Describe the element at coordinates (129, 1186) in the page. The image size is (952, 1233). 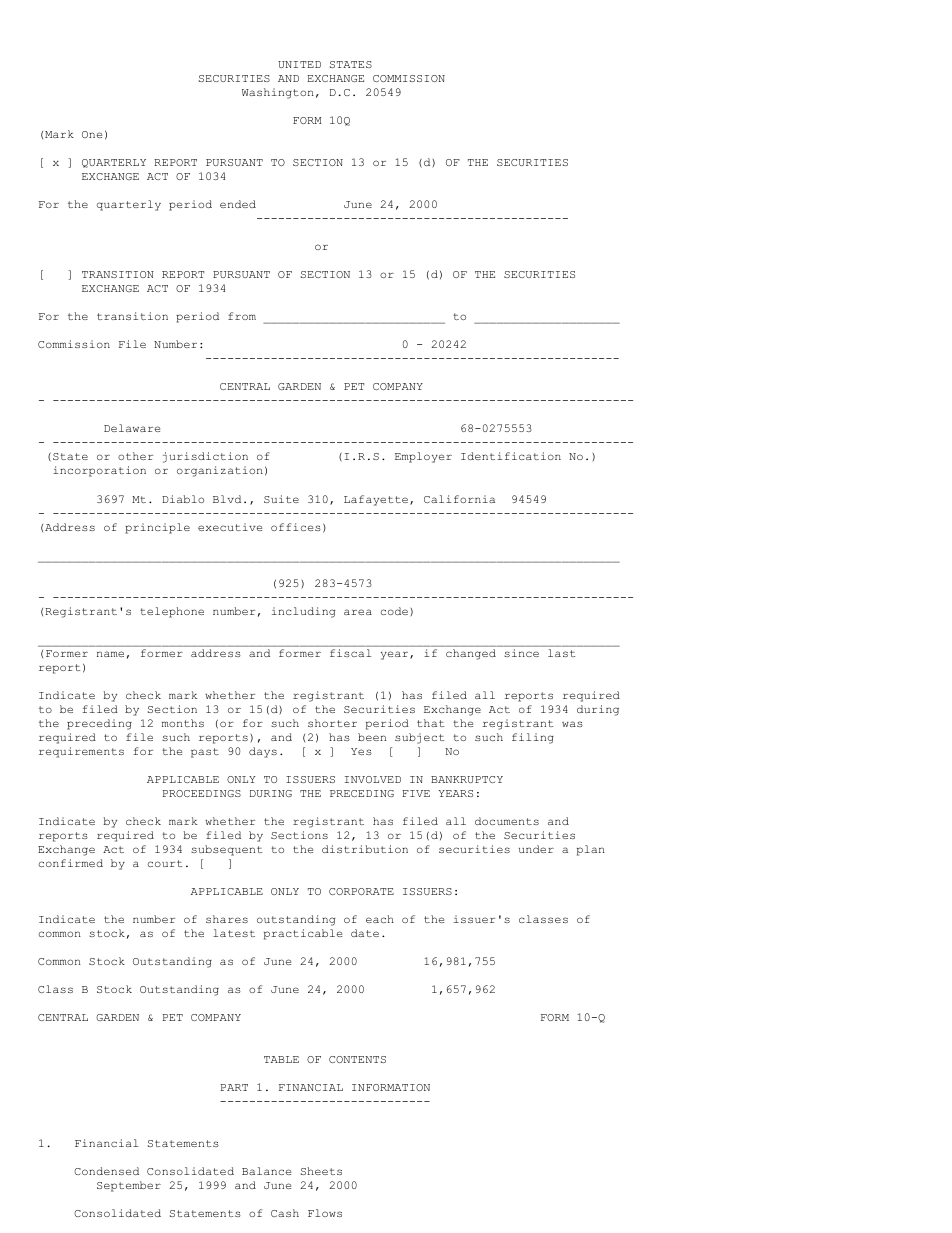
I see `September` at that location.
